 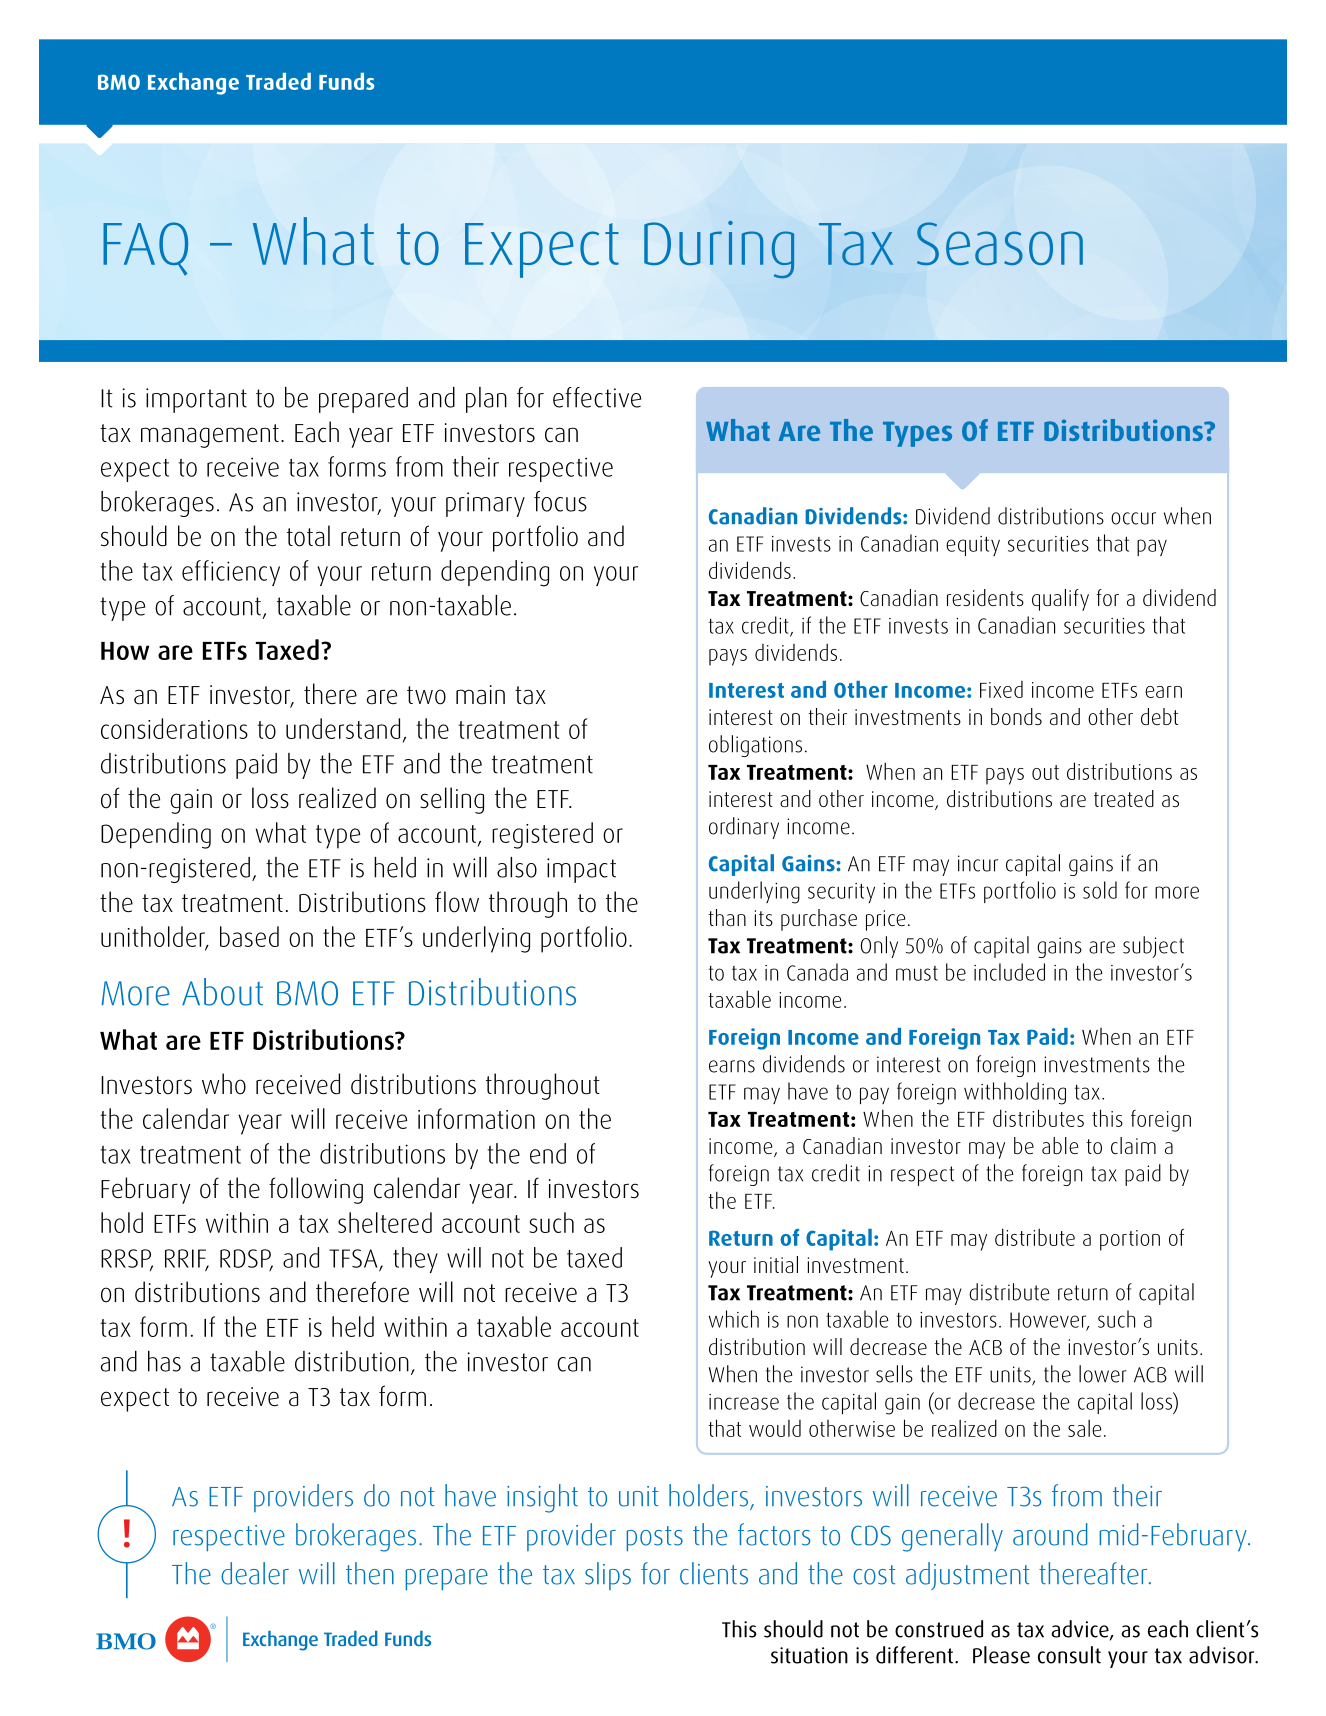 What do you see at coordinates (224, 1084) in the page?
I see `who` at bounding box center [224, 1084].
